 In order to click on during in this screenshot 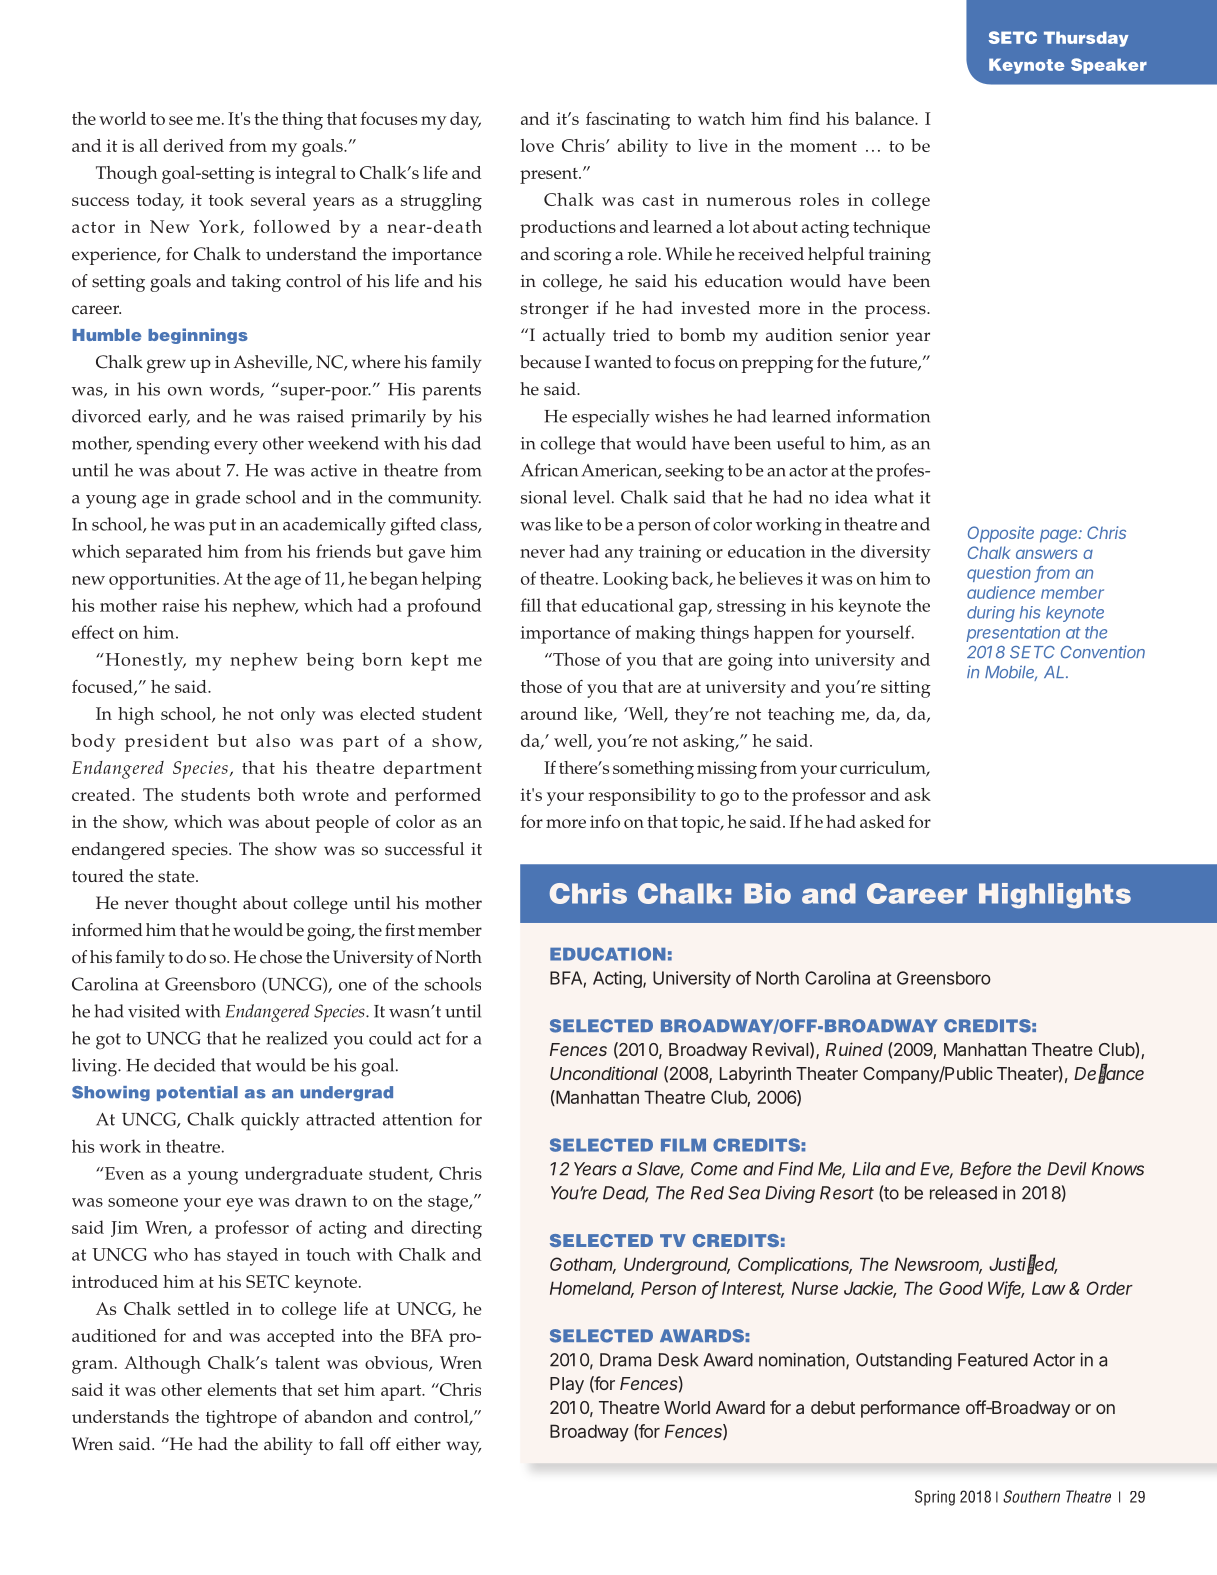, I will do `click(991, 614)`.
